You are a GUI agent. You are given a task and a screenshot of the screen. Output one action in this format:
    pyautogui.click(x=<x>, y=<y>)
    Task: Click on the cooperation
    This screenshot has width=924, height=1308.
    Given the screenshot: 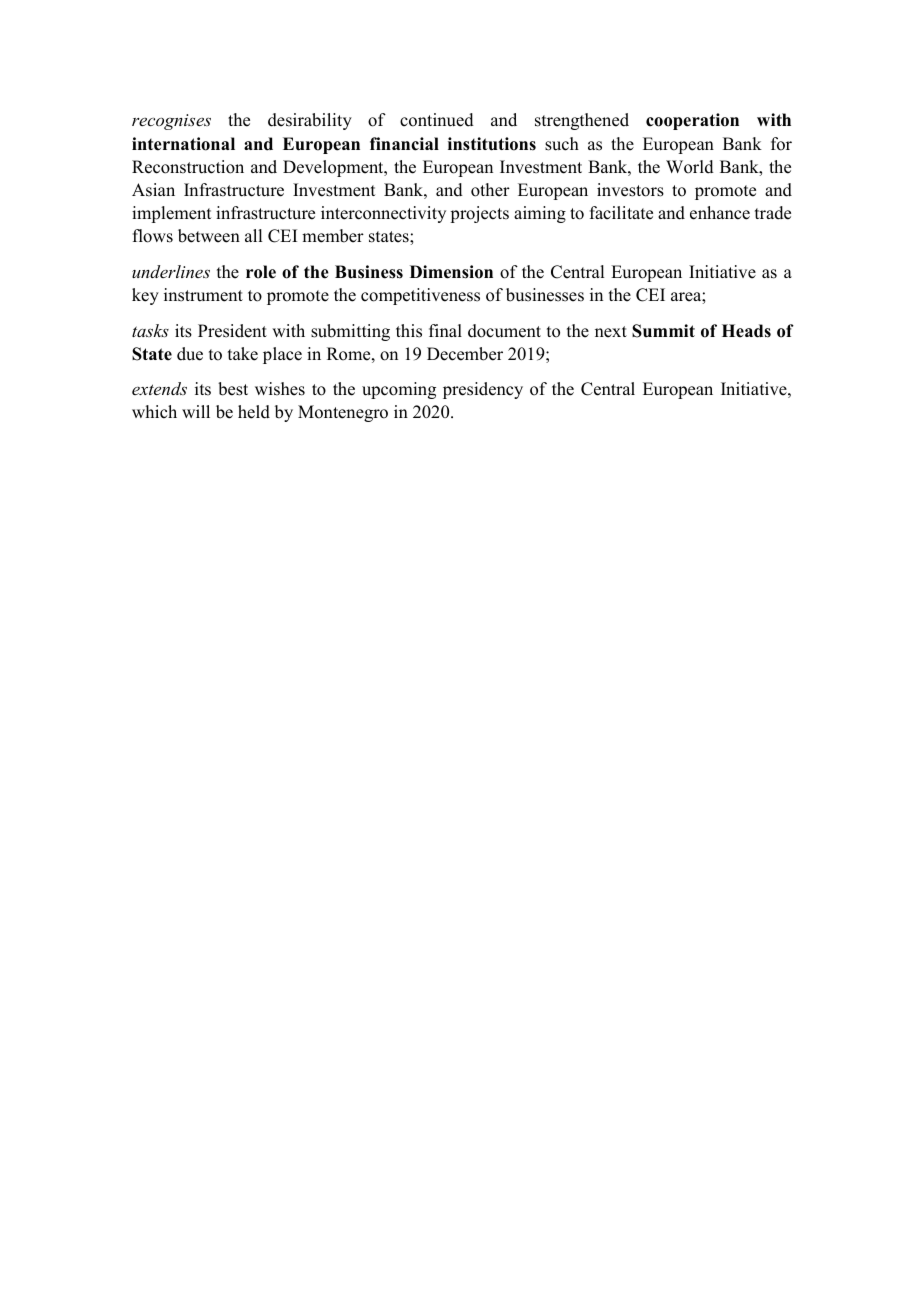 What is the action you would take?
    pyautogui.click(x=692, y=121)
